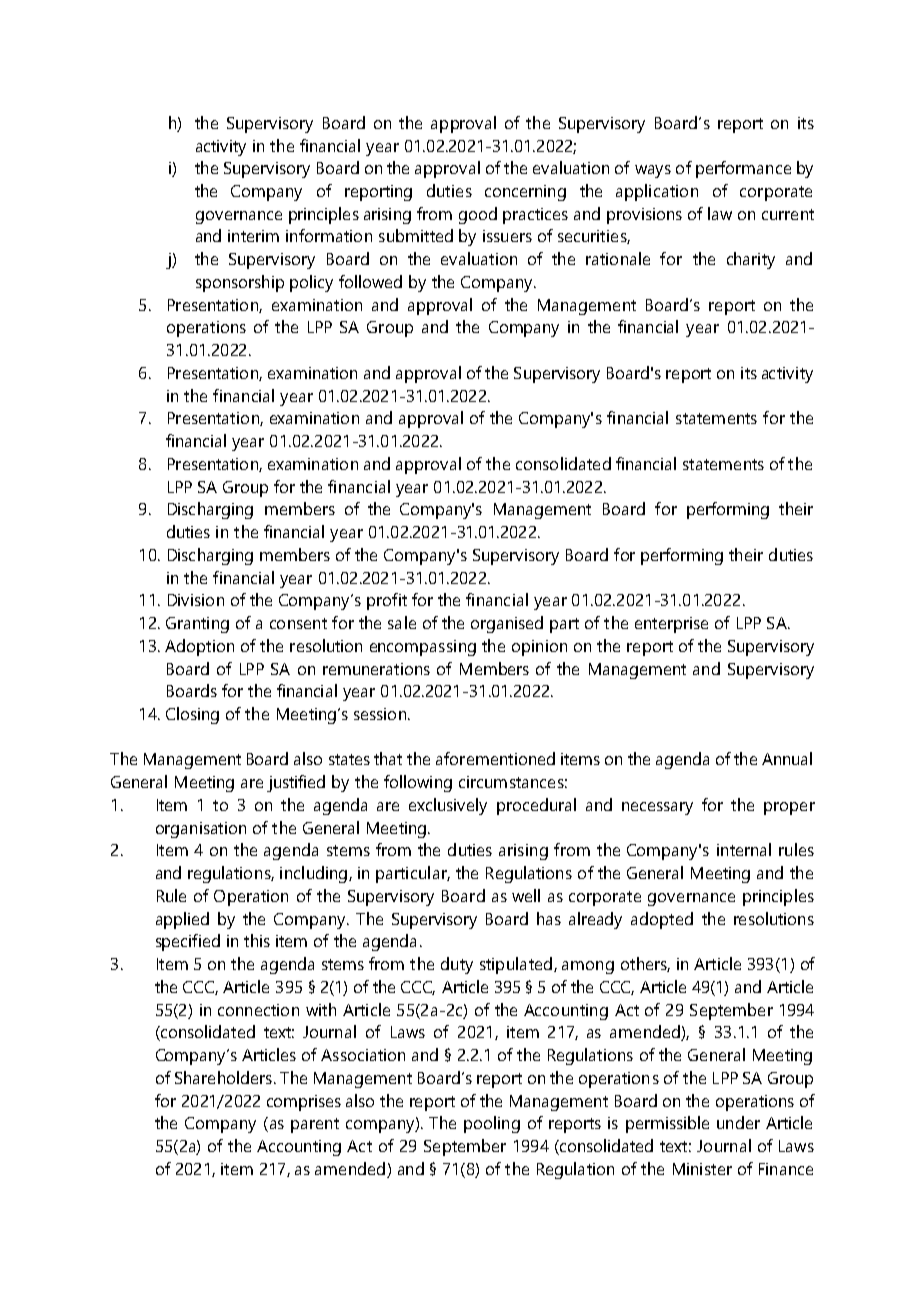 Image resolution: width=924 pixels, height=1308 pixels. I want to click on enterprise, so click(671, 625).
